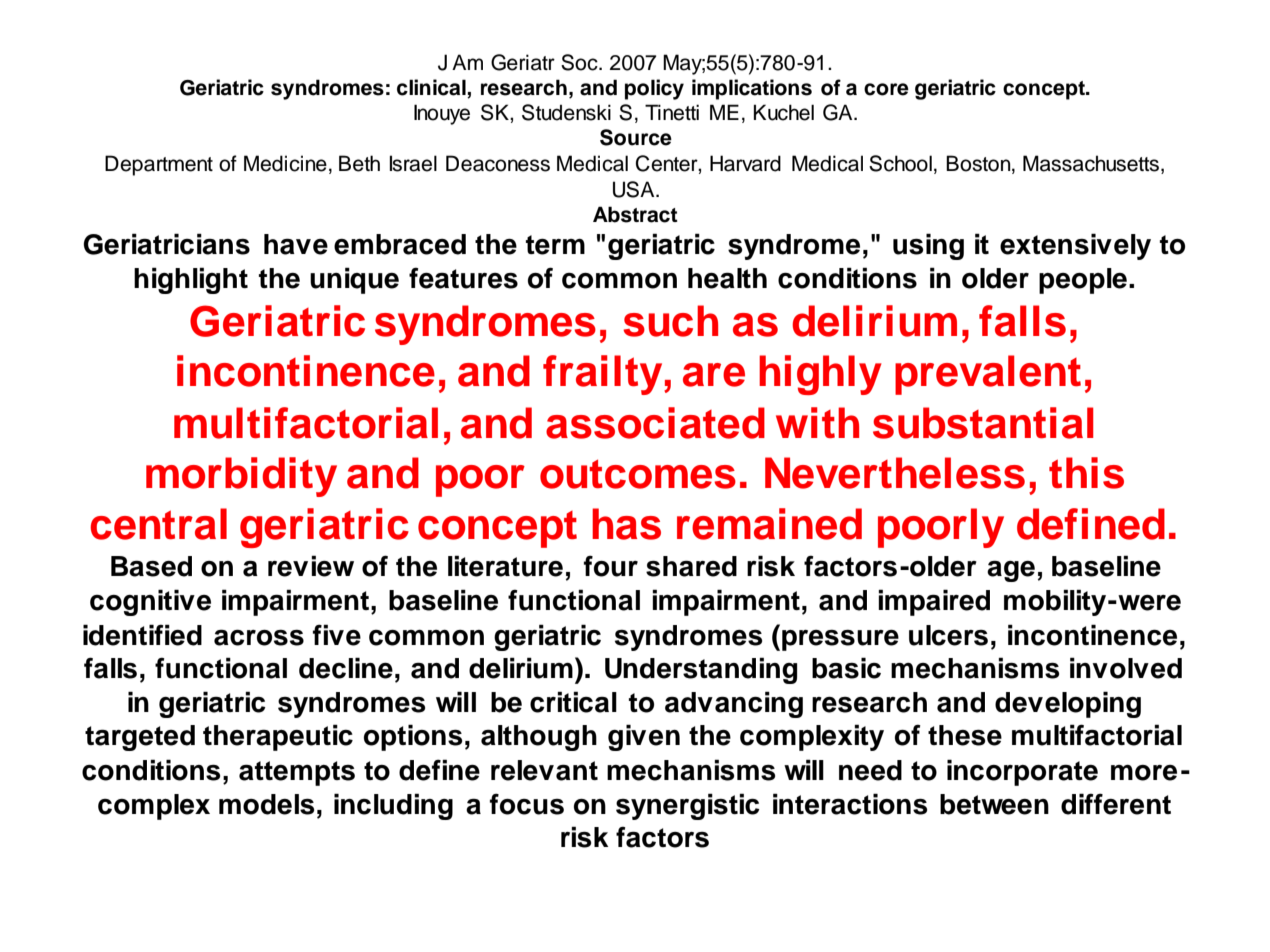  What do you see at coordinates (241, 477) in the screenshot?
I see `morbidity` at bounding box center [241, 477].
